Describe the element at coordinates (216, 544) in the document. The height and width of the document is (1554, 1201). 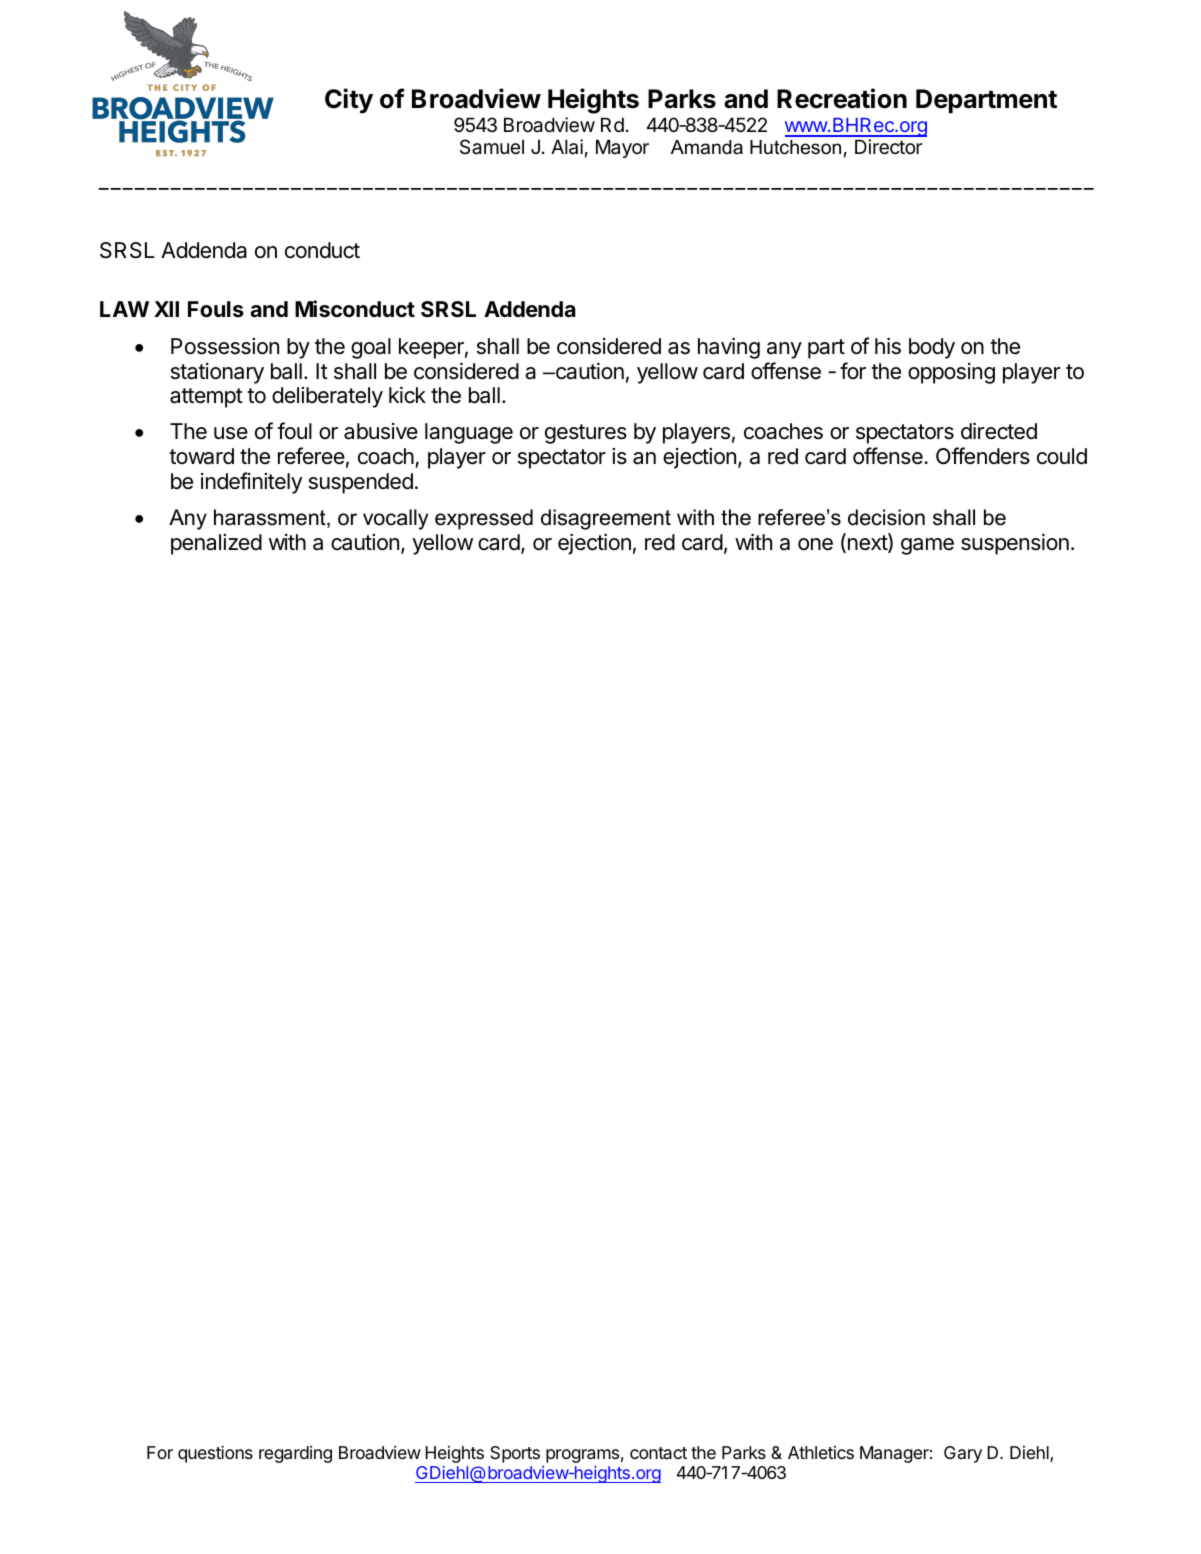
I see `penalized` at that location.
